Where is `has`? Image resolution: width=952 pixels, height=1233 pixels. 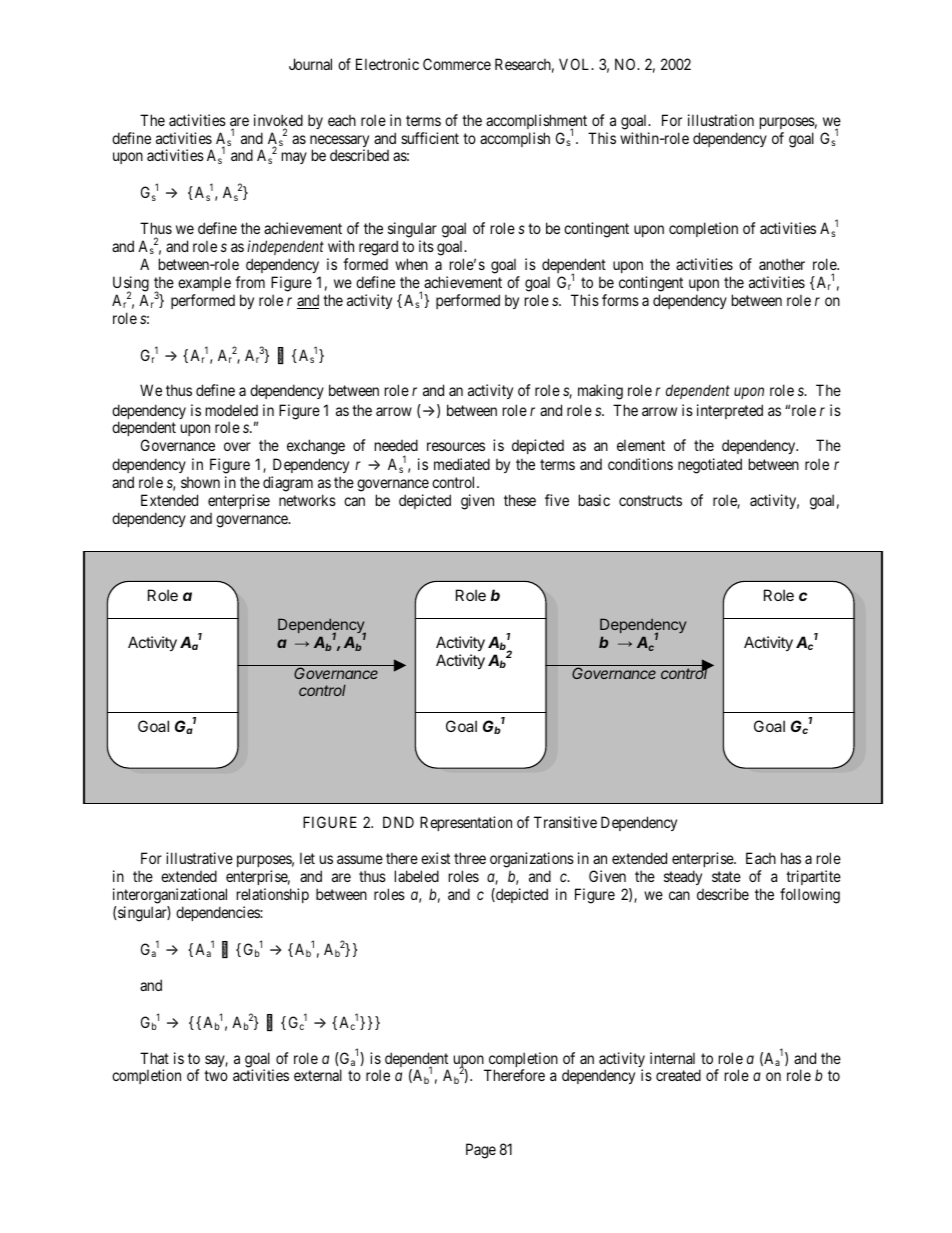
has is located at coordinates (791, 858).
